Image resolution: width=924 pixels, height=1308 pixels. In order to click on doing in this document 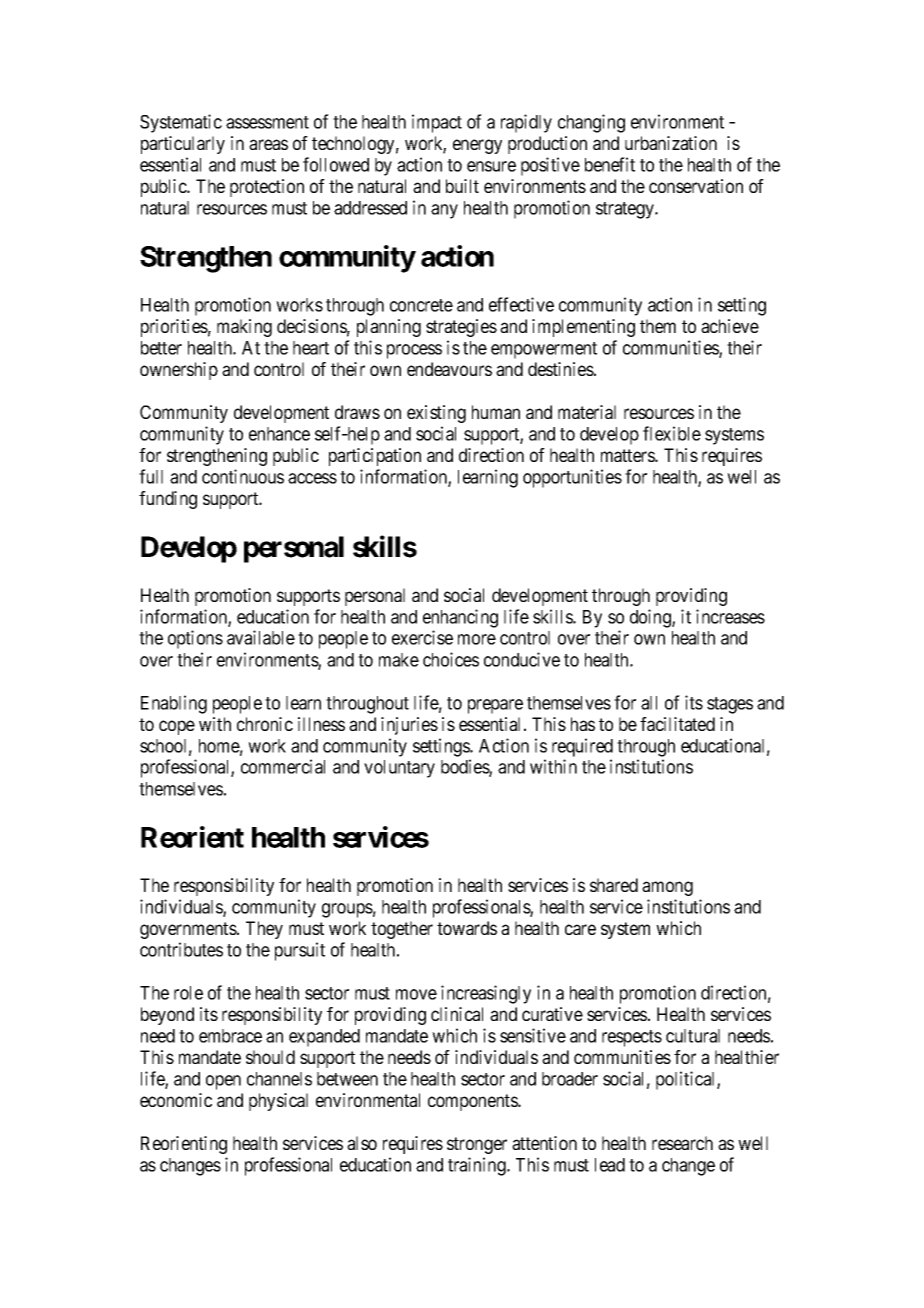, I will do `click(651, 618)`.
